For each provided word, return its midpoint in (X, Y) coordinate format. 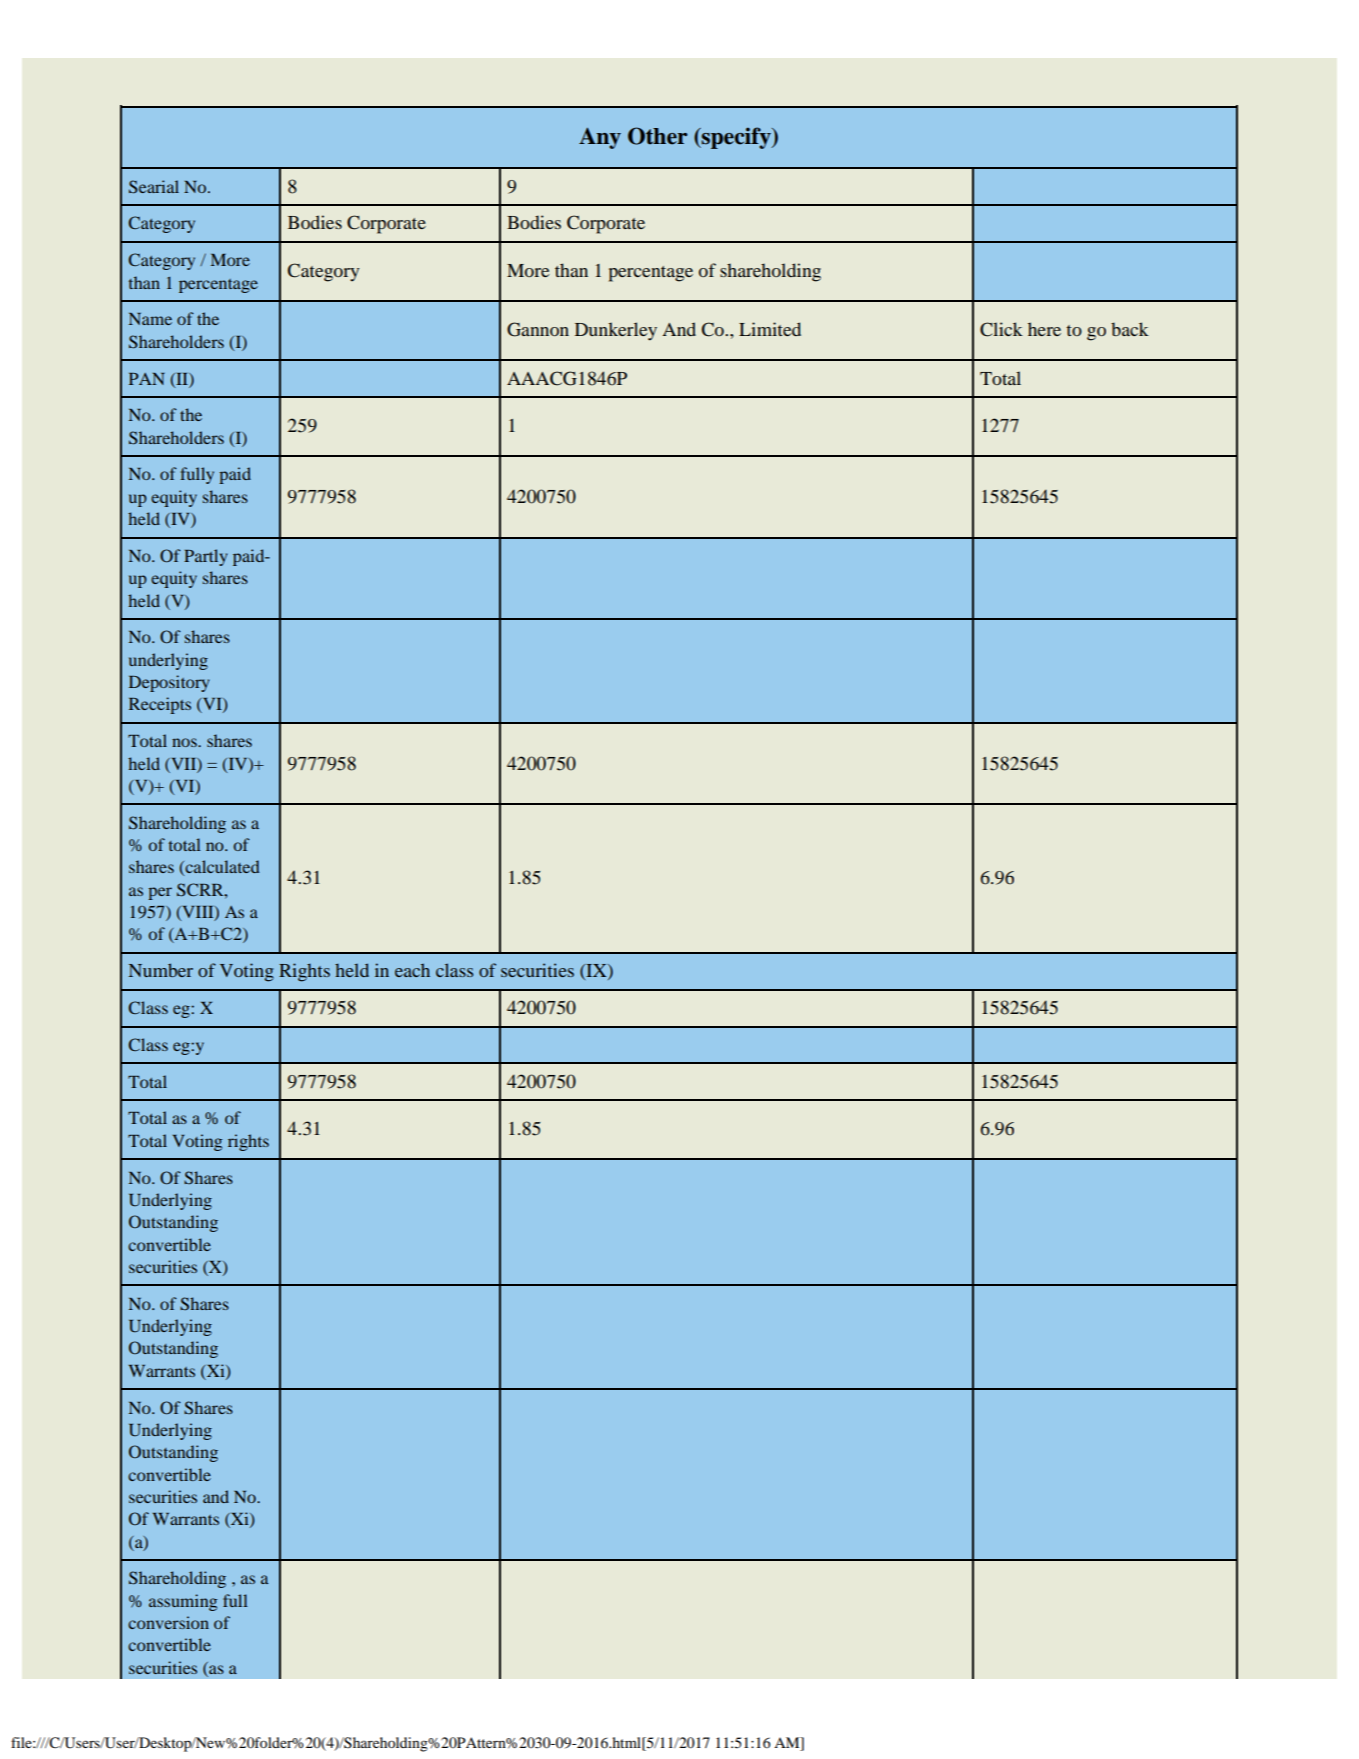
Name (150, 319)
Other (658, 136)
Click (1001, 329)
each (412, 970)
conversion (168, 1622)
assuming (183, 1602)
